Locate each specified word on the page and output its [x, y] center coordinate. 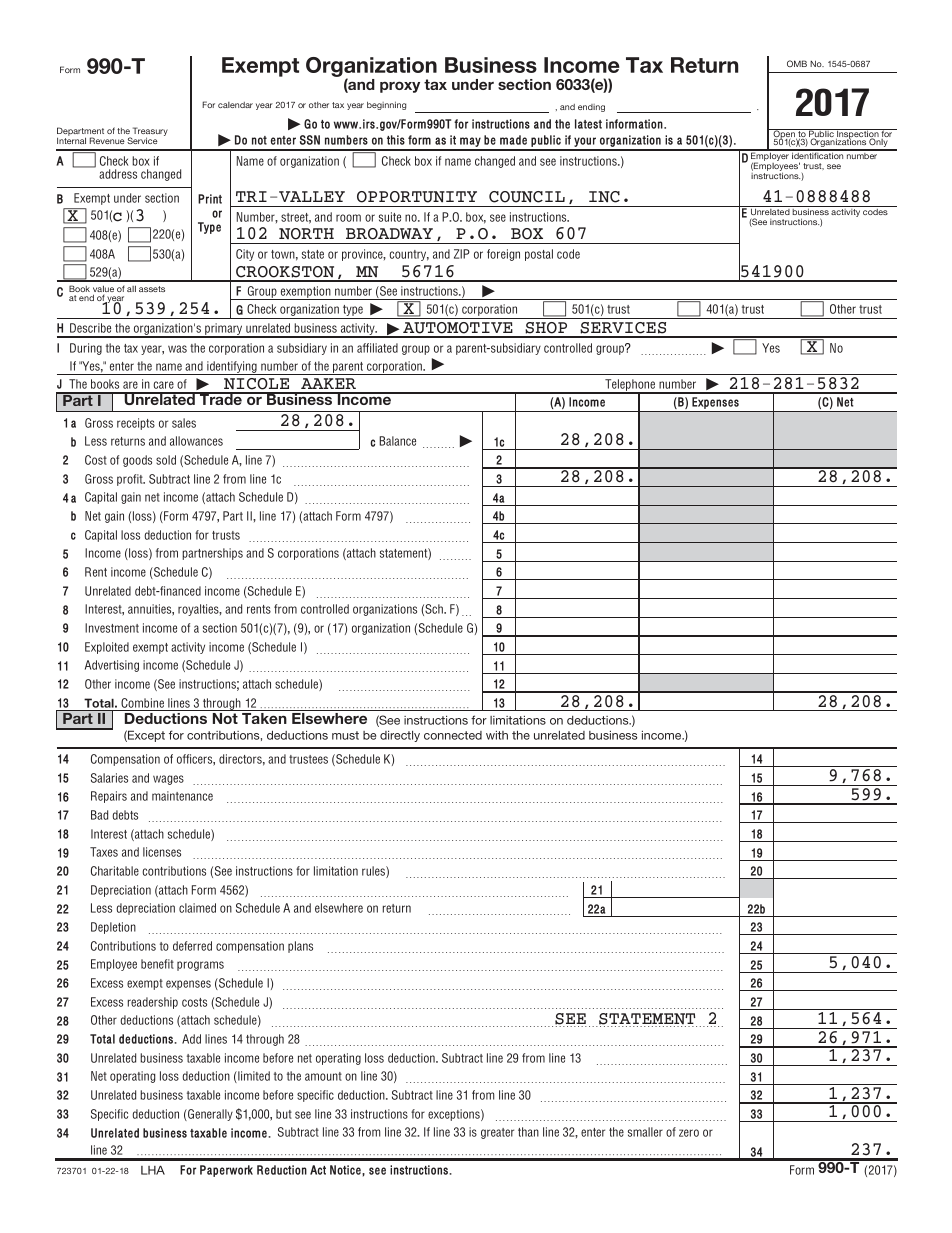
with [497, 735]
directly [400, 736]
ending [591, 108]
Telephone [630, 386]
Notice [346, 1170]
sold [166, 460]
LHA [153, 1170]
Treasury [150, 132]
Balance [397, 441]
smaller [645, 1132]
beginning [386, 105]
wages [168, 780]
